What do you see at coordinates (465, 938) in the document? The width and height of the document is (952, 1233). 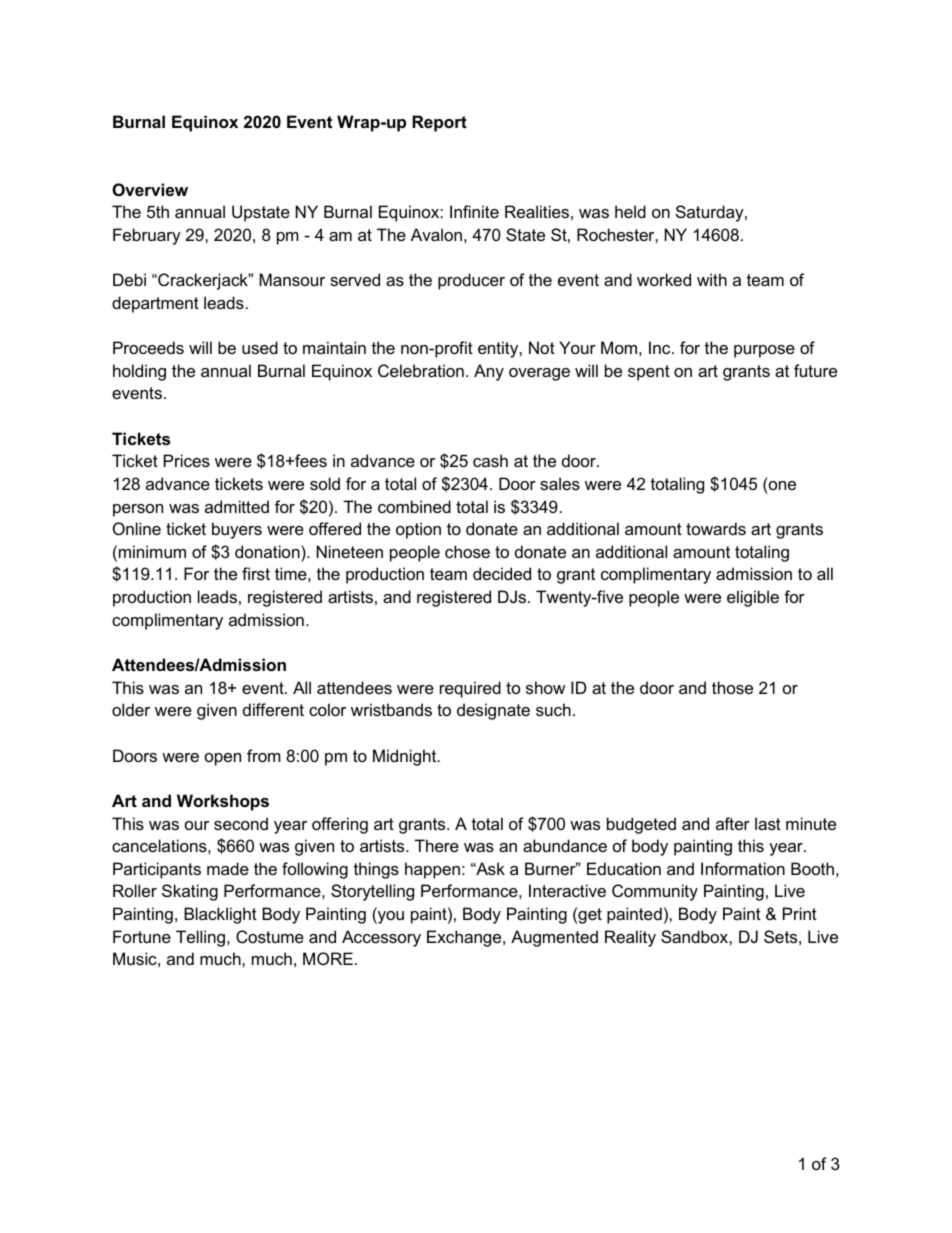 I see `Exchange` at bounding box center [465, 938].
